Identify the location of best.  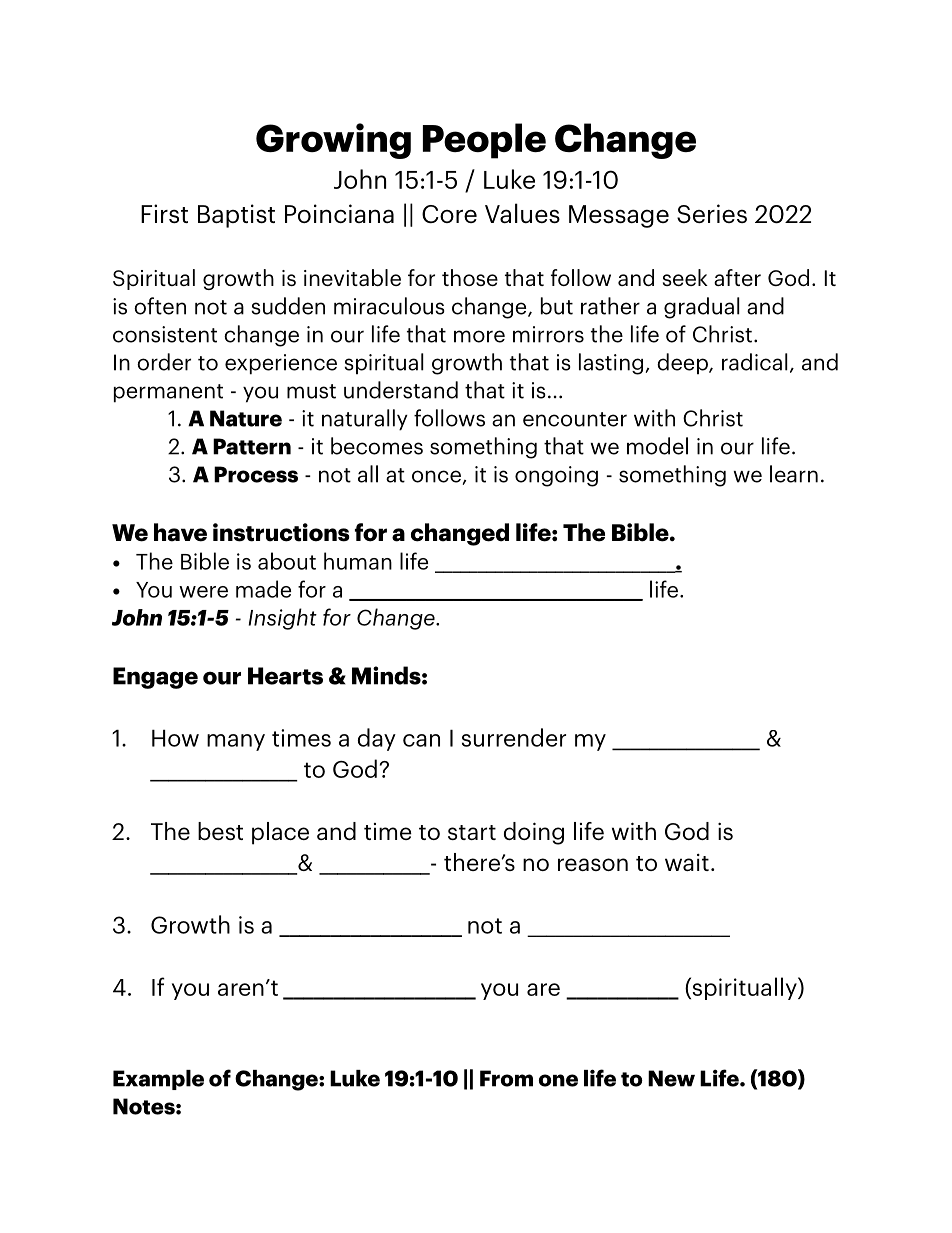
(220, 831).
